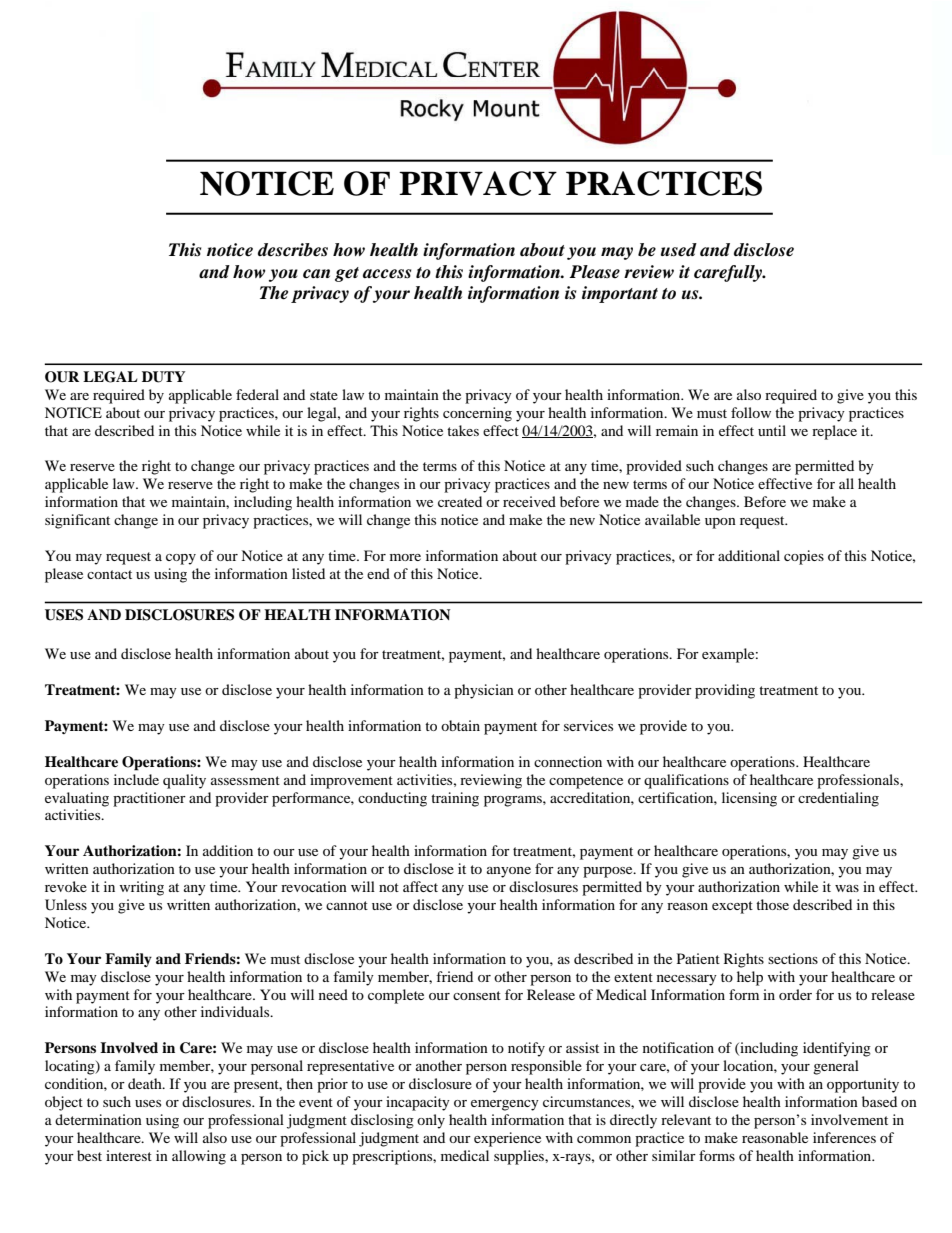 The height and width of the document is (1233, 952). Describe the element at coordinates (77, 521) in the document. I see `significant` at that location.
